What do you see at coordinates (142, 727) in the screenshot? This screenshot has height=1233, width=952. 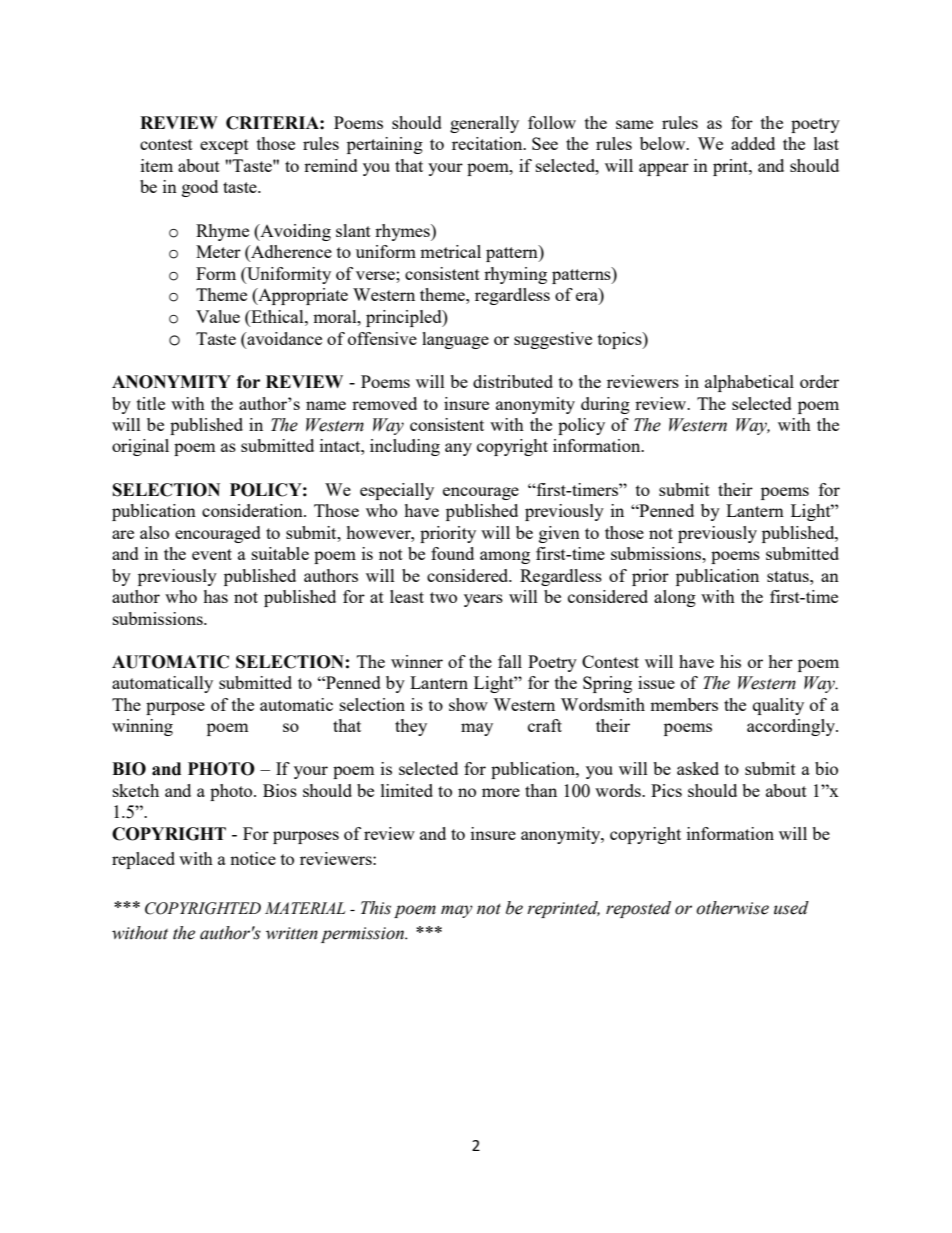 I see `winning` at bounding box center [142, 727].
